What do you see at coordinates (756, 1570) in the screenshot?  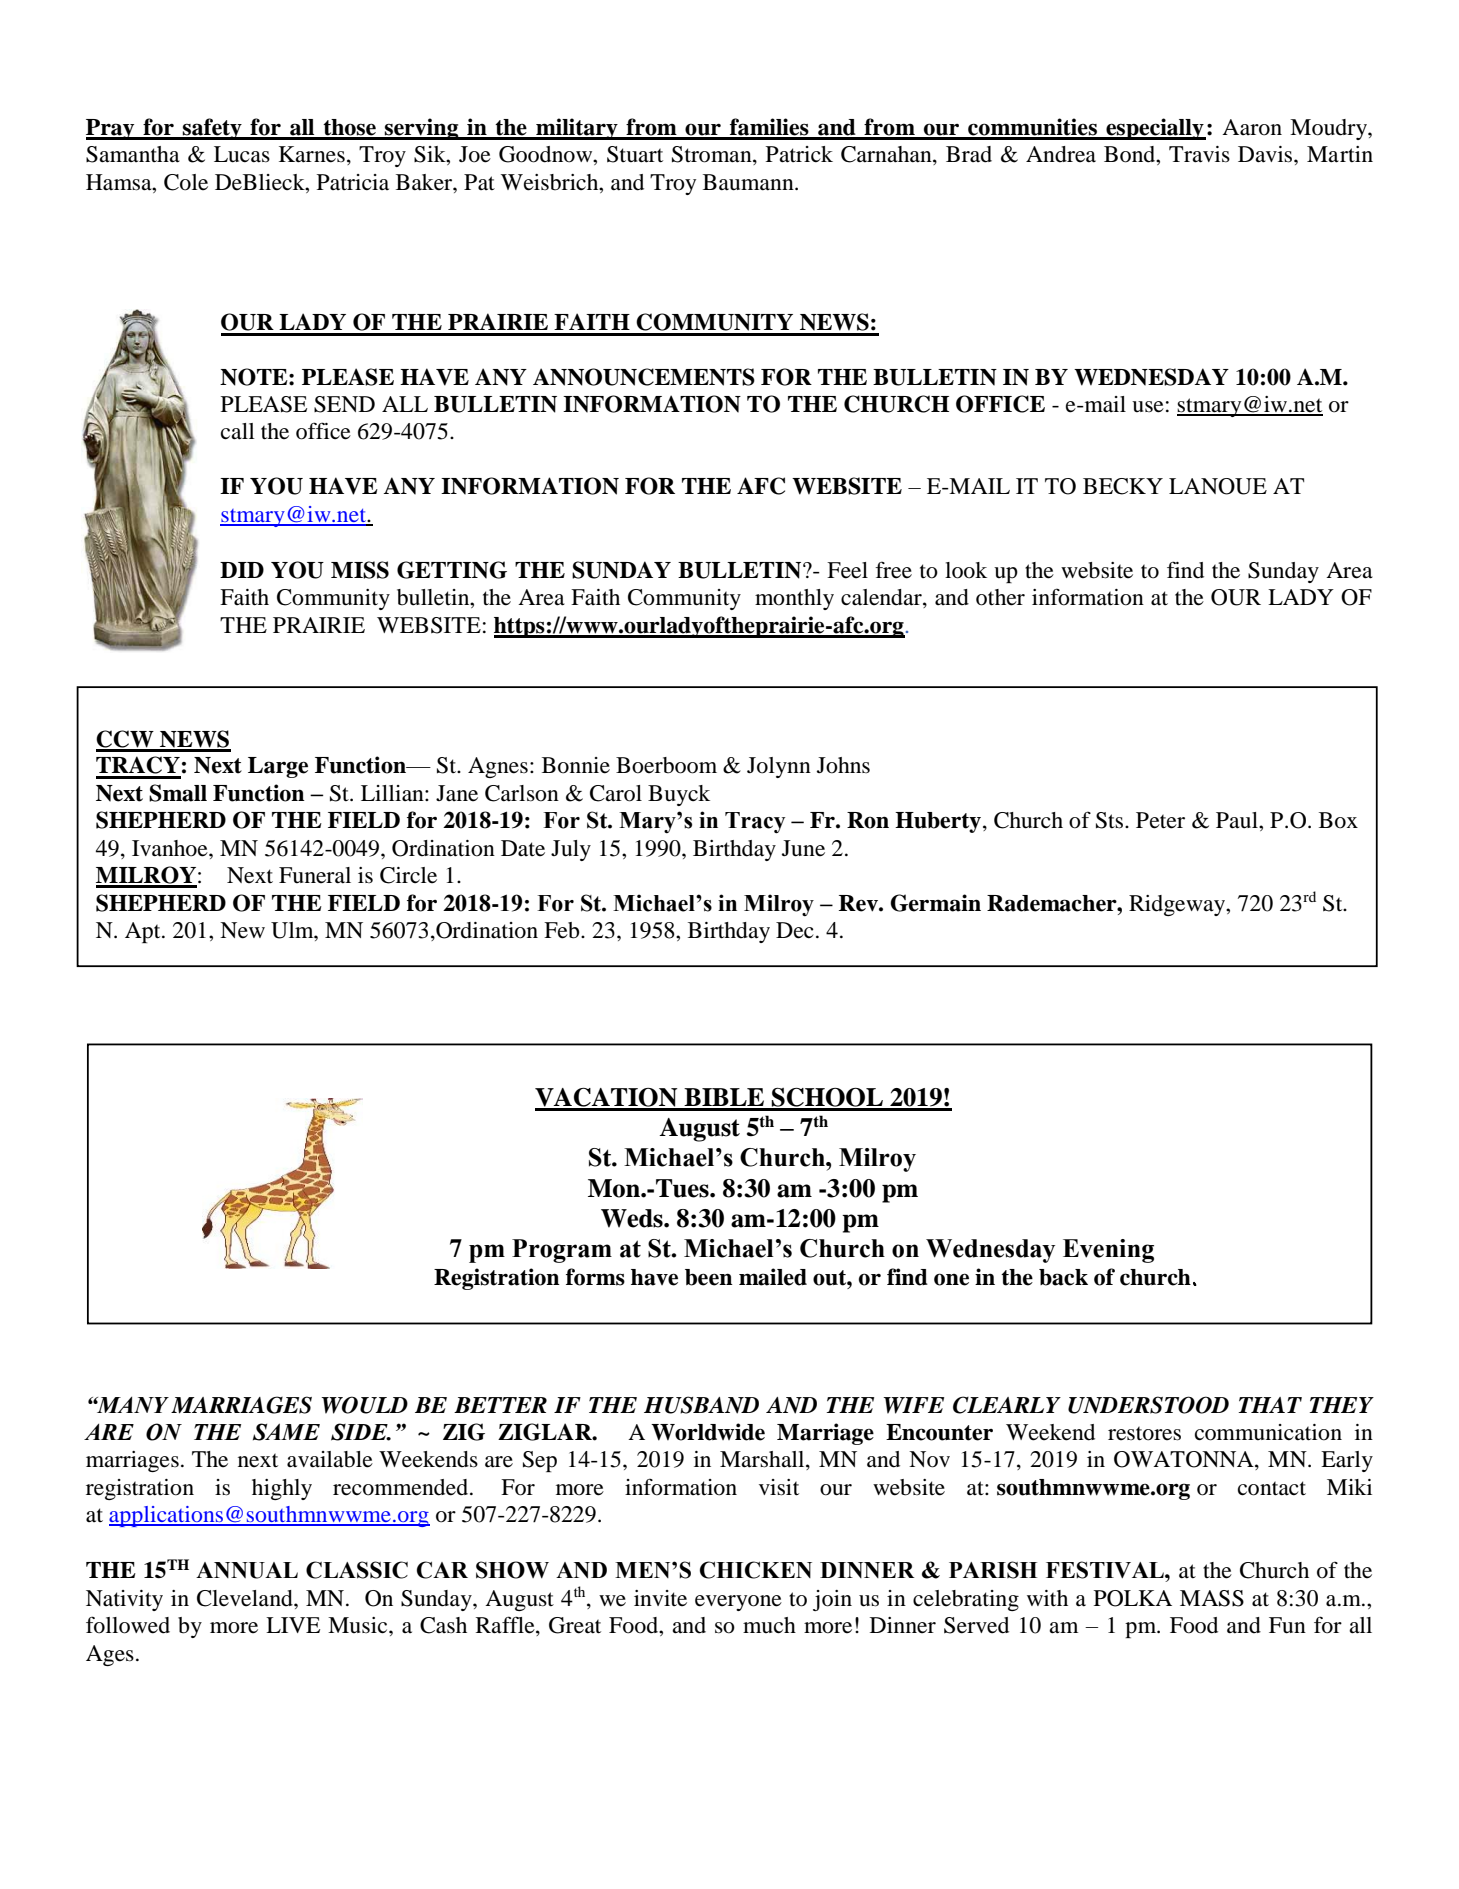 I see `CHICKEN` at bounding box center [756, 1570].
